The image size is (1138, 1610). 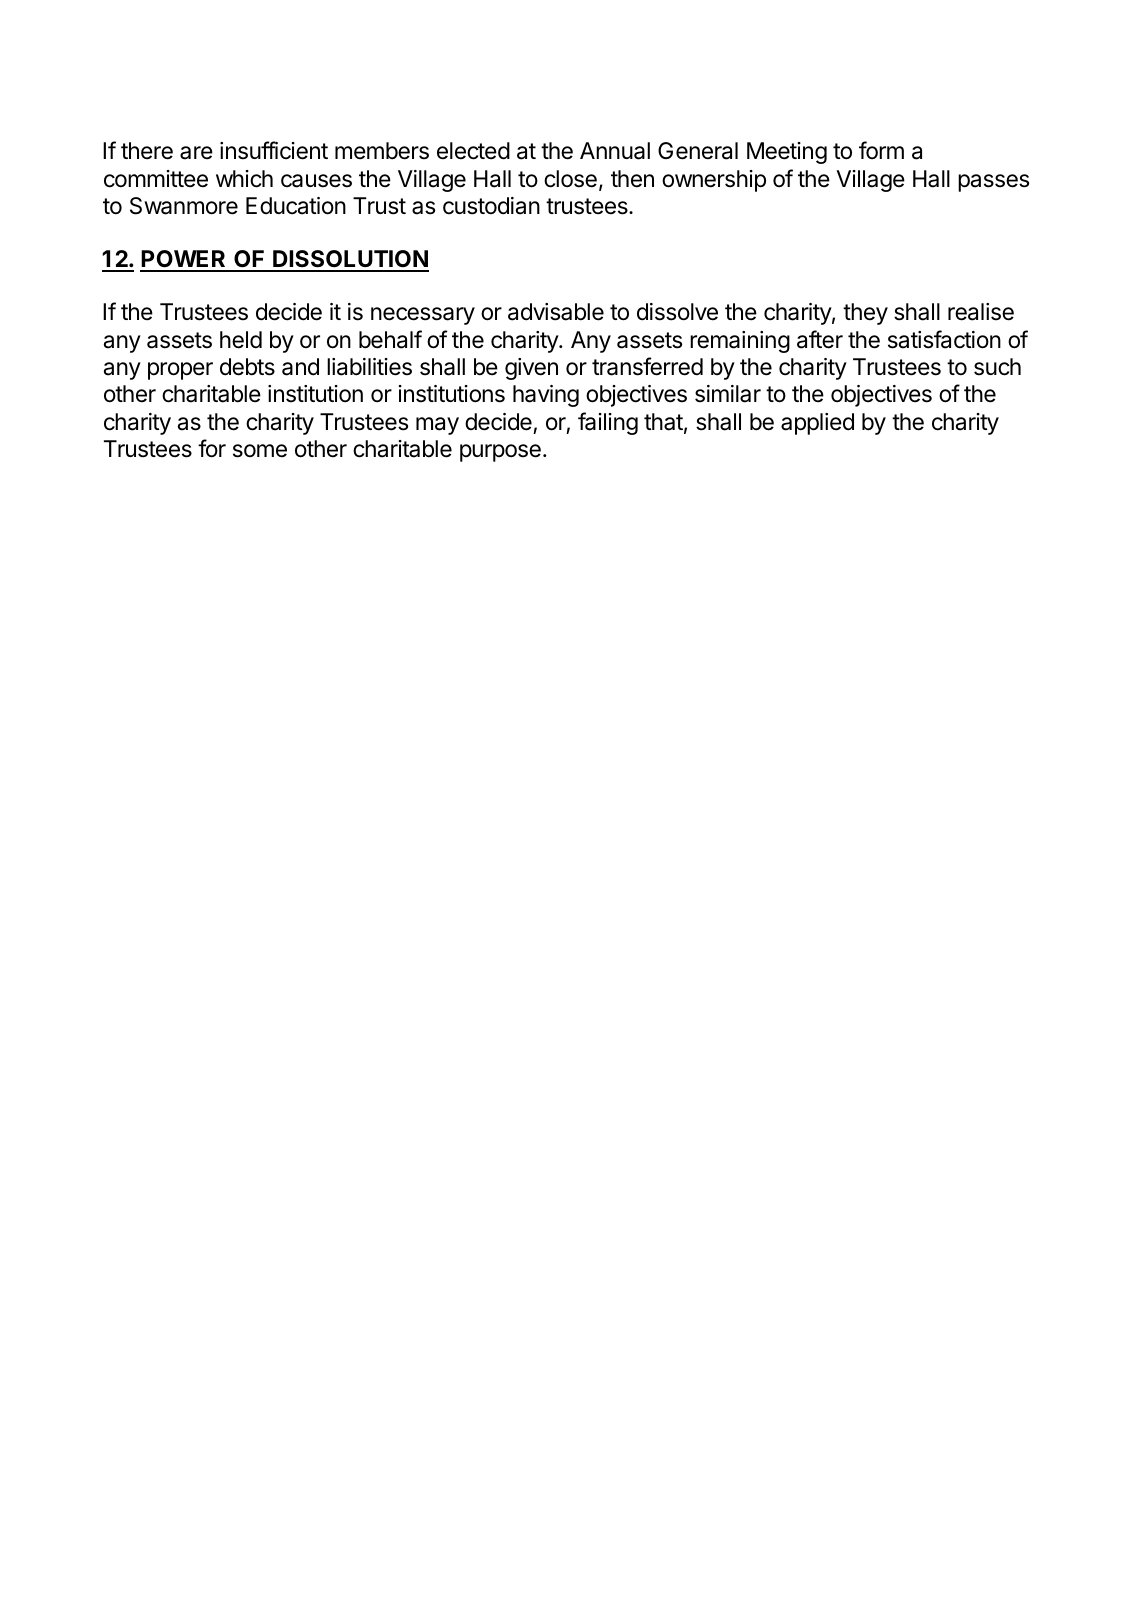 I want to click on Education, so click(x=296, y=206).
